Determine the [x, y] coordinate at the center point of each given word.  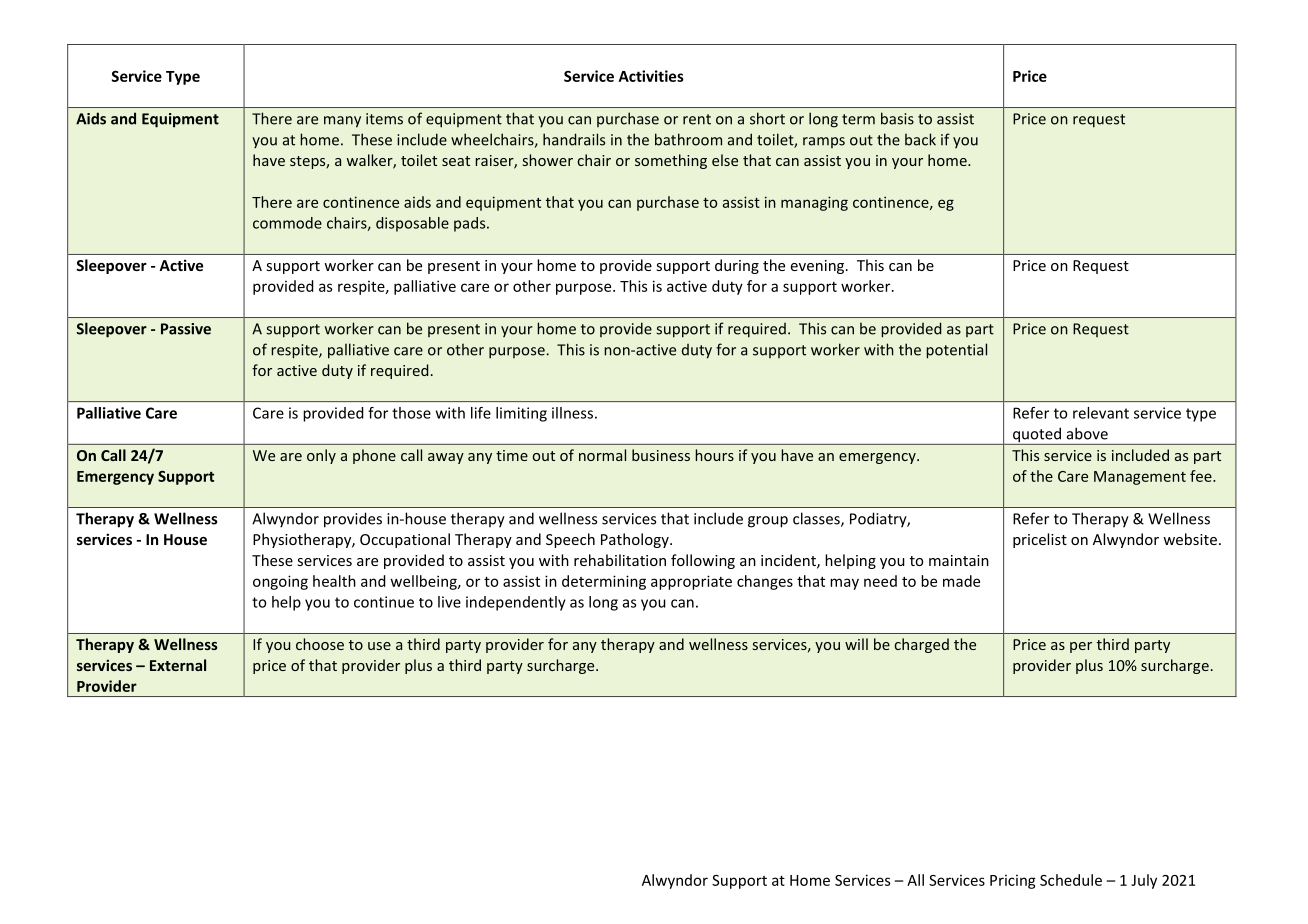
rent [697, 119]
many [342, 122]
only [321, 456]
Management [1140, 478]
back [920, 139]
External [178, 665]
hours [714, 455]
